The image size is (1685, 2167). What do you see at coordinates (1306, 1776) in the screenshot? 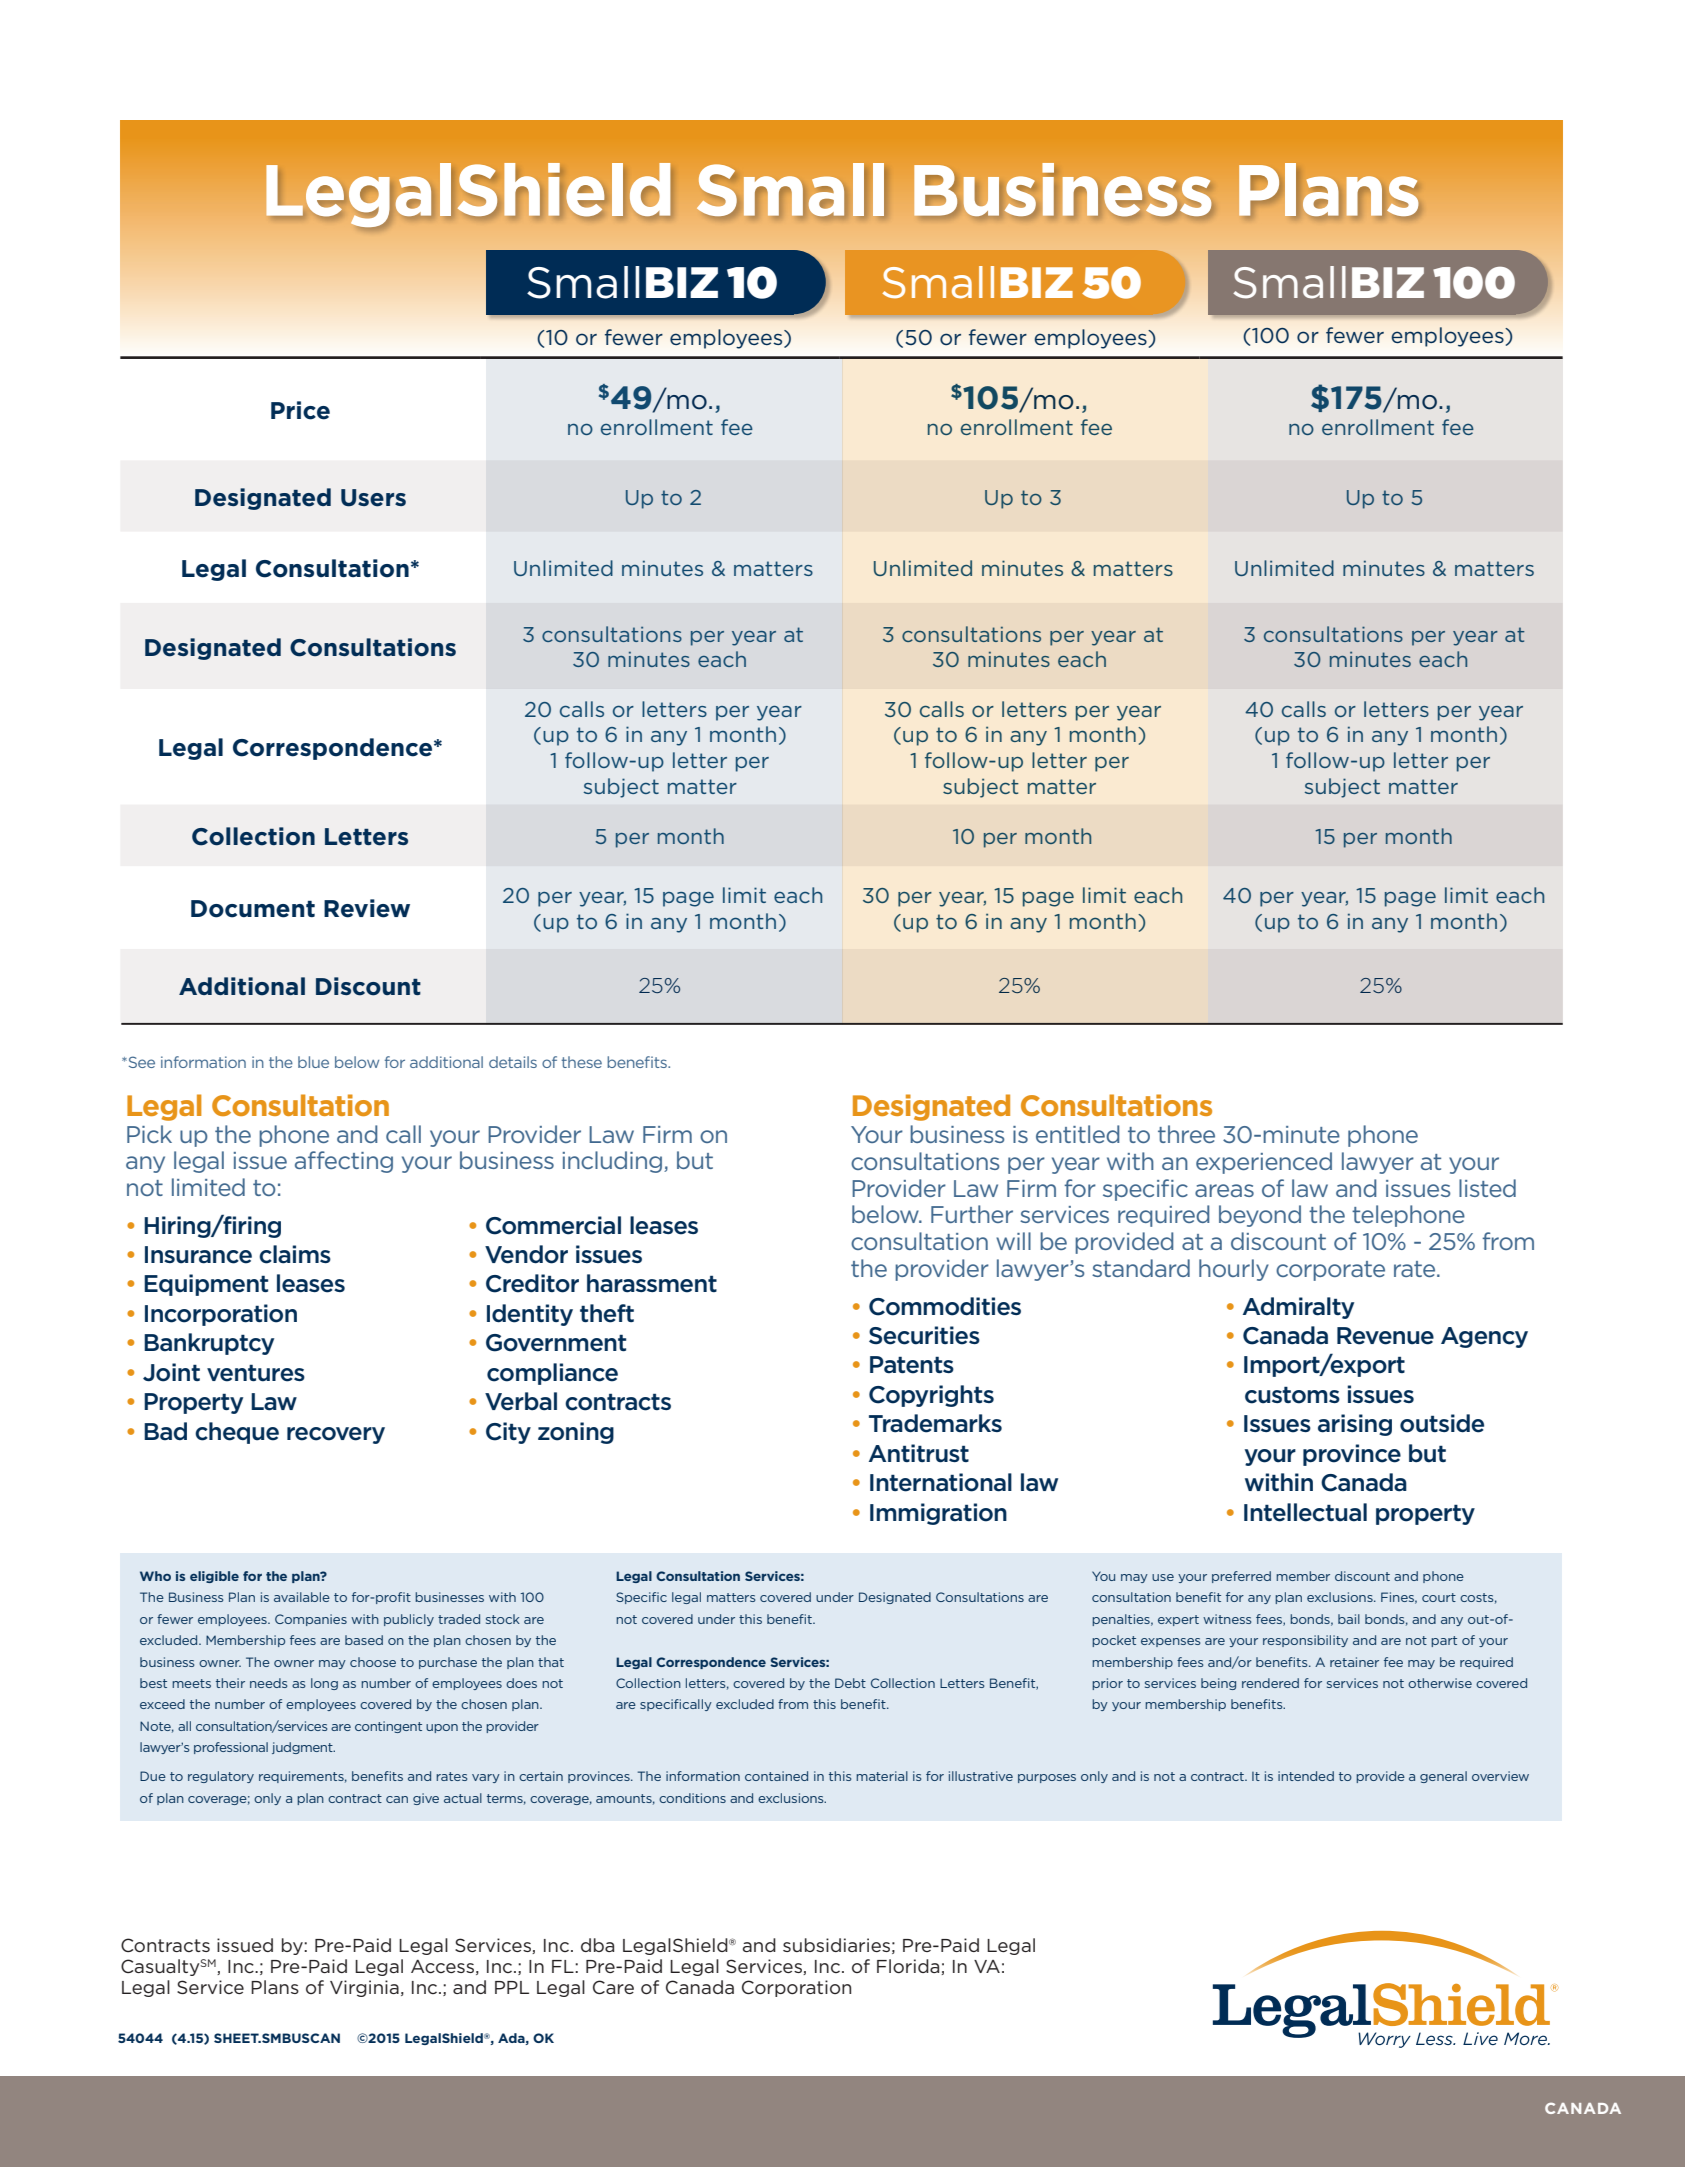
I see `intended` at bounding box center [1306, 1776].
